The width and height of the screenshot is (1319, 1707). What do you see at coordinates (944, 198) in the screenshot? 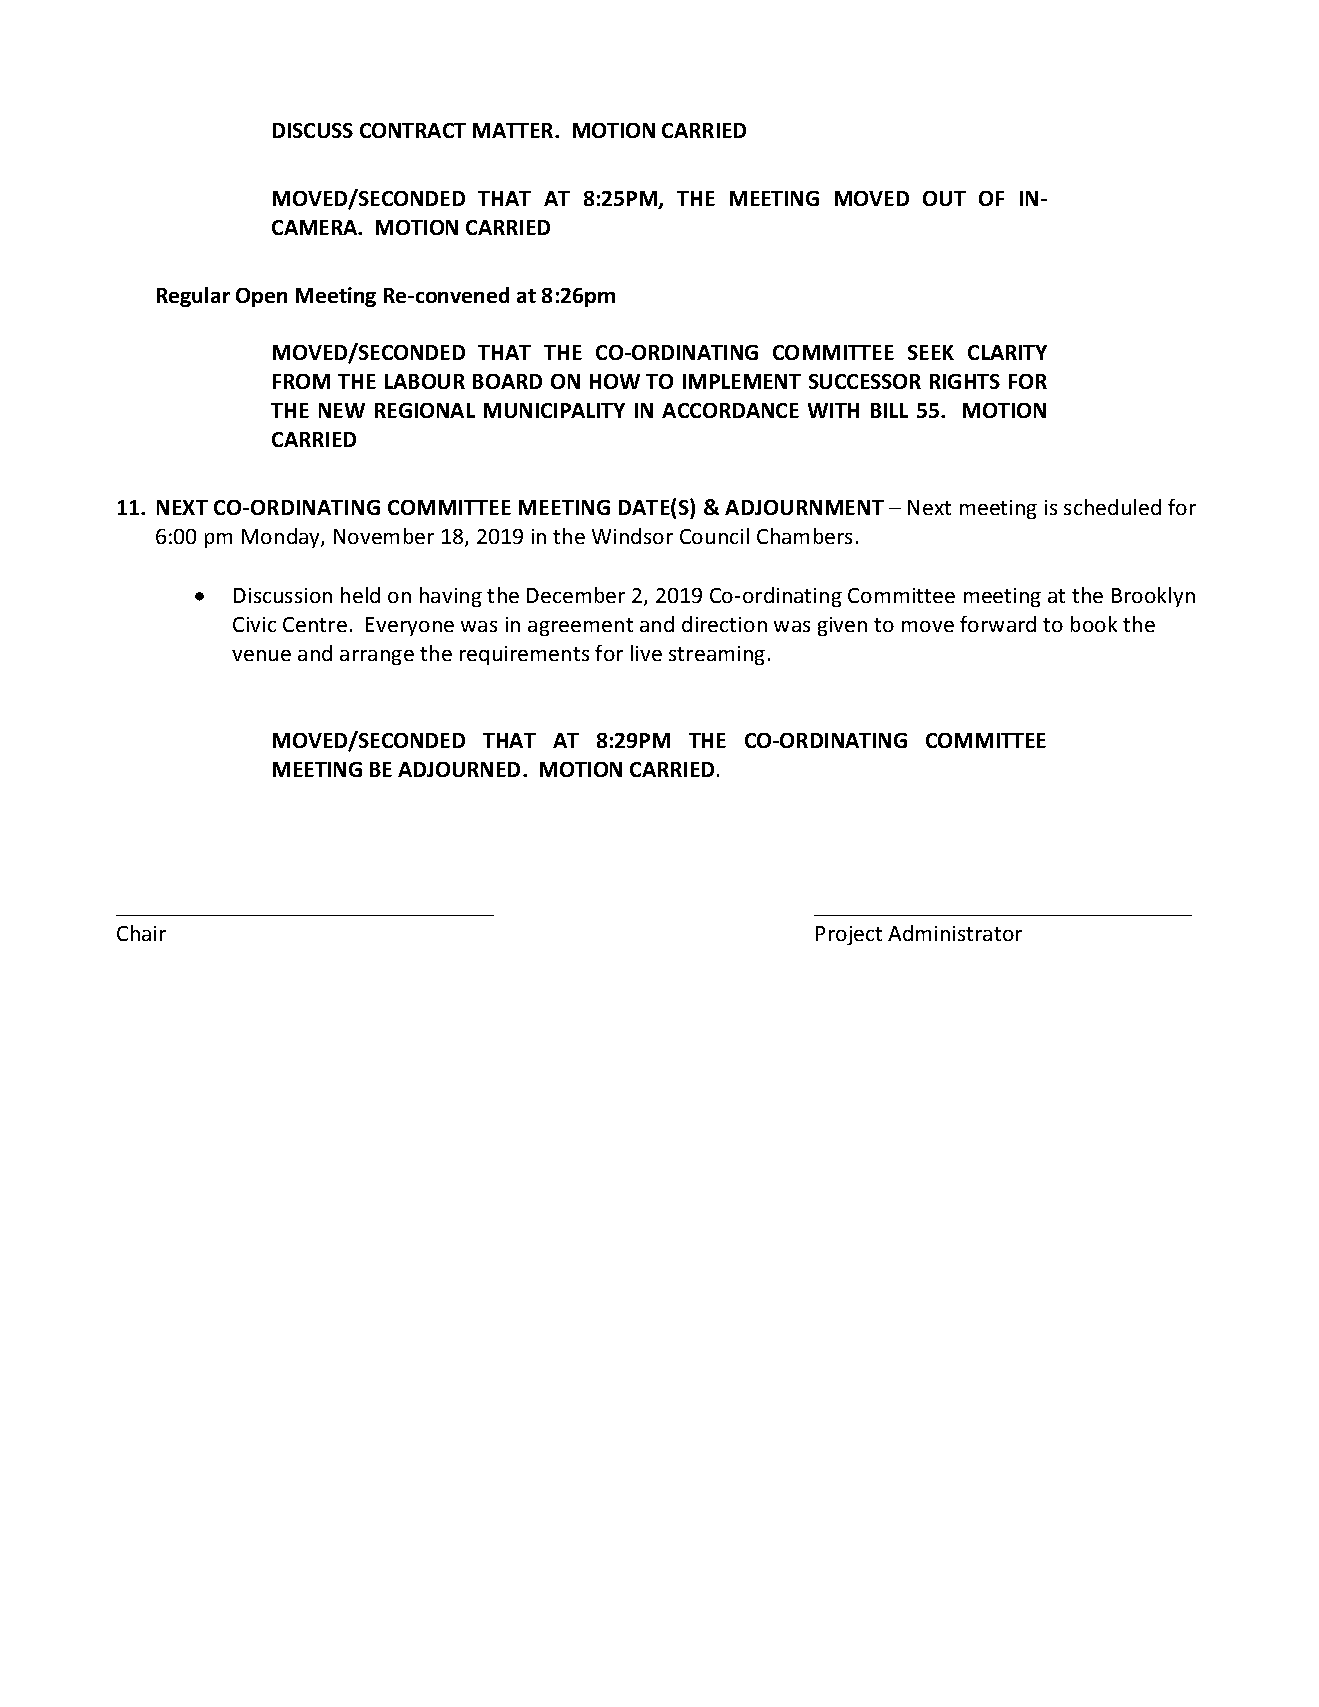
I see `OUT` at bounding box center [944, 198].
